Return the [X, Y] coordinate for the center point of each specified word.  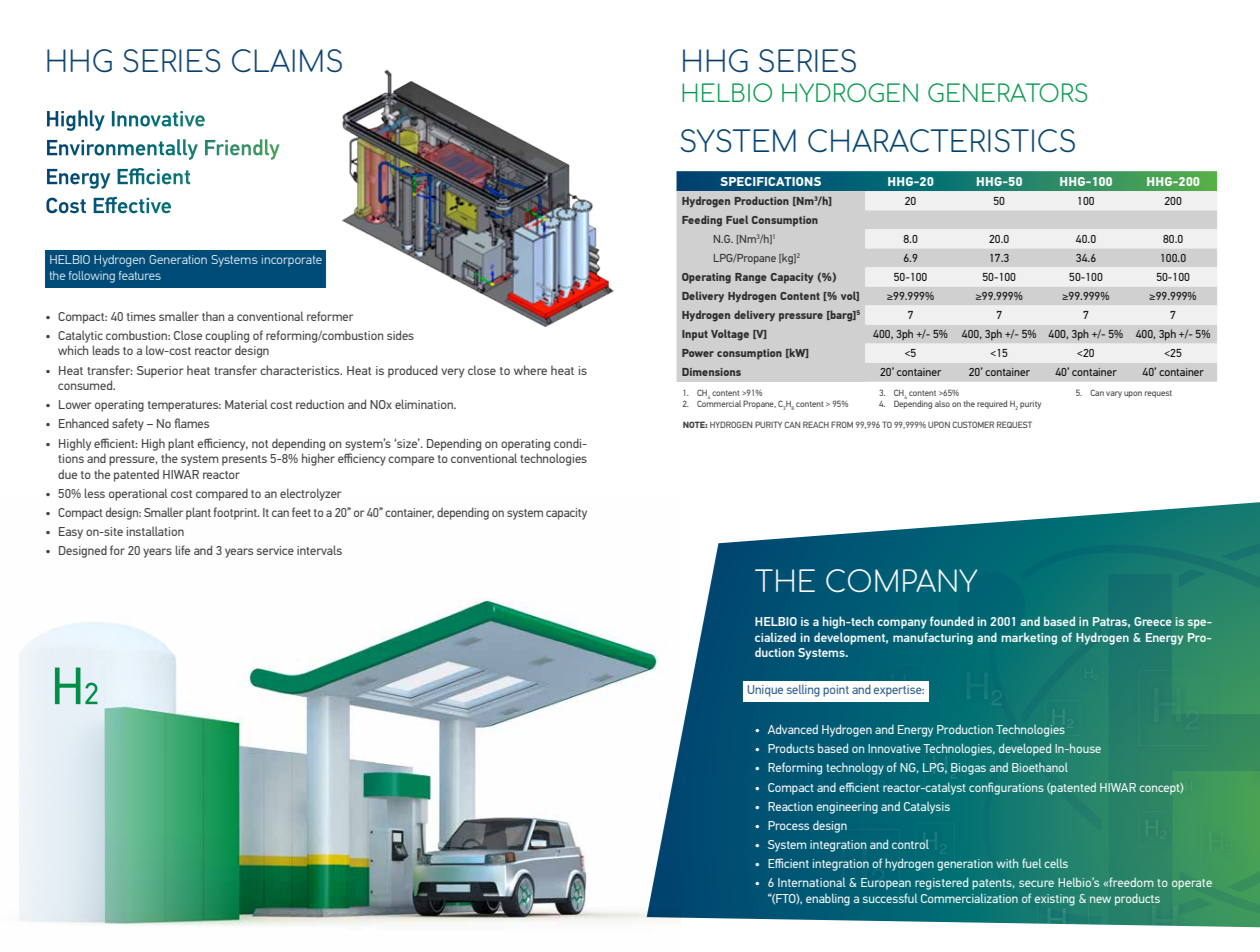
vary [1114, 394]
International [812, 882]
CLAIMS [287, 60]
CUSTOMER [973, 424]
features [140, 275]
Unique [765, 691]
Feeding [702, 221]
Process [788, 825]
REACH [816, 424]
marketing [1029, 638]
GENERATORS [1007, 92]
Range [751, 278]
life [183, 550]
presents [244, 460]
